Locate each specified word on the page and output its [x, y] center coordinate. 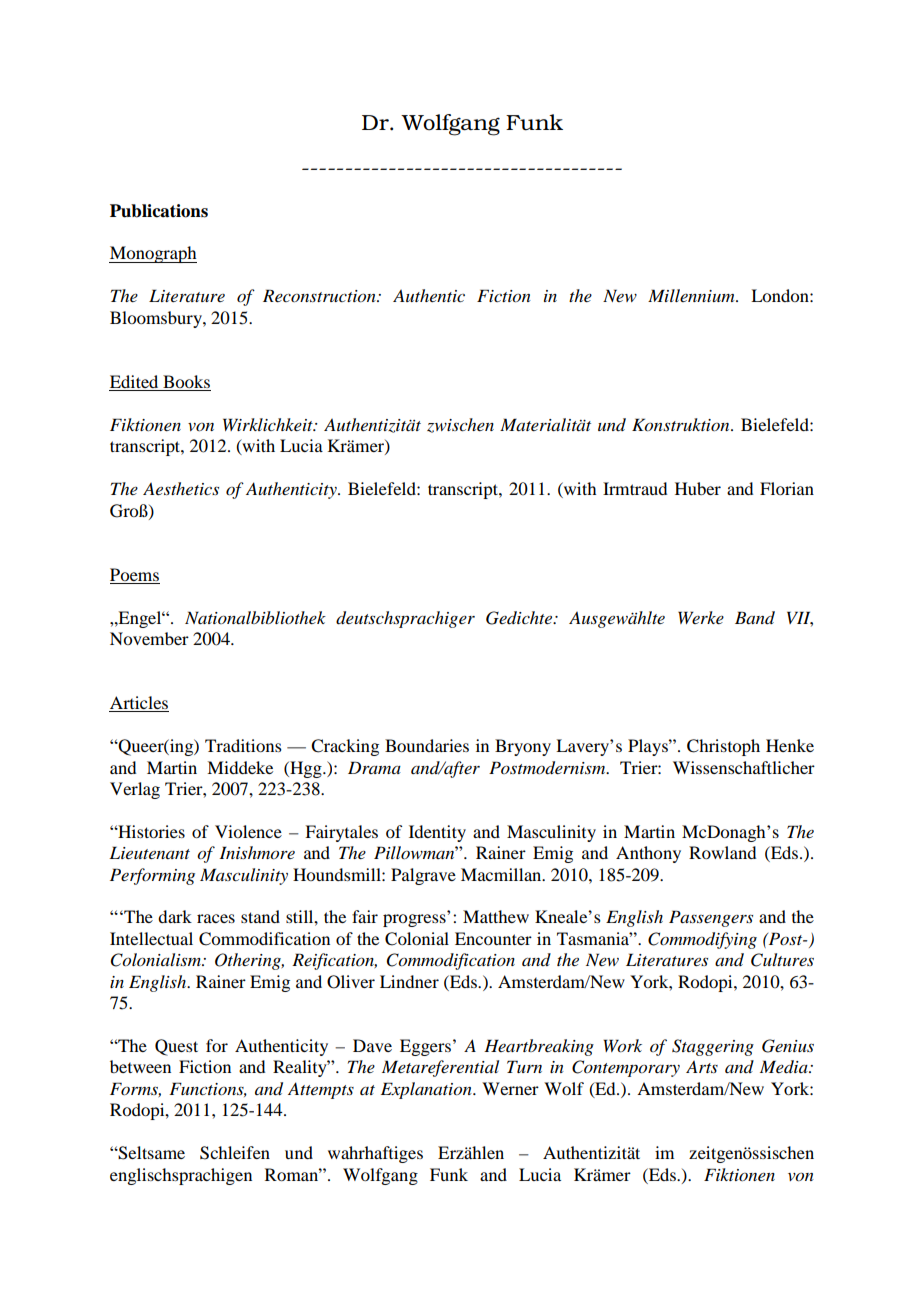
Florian [787, 488]
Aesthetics [181, 488]
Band [755, 618]
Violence [248, 831]
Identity [437, 833]
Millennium [692, 295]
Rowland [722, 852]
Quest [176, 1047]
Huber [698, 488]
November [149, 638]
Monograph [153, 254]
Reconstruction [320, 296]
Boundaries [427, 745]
